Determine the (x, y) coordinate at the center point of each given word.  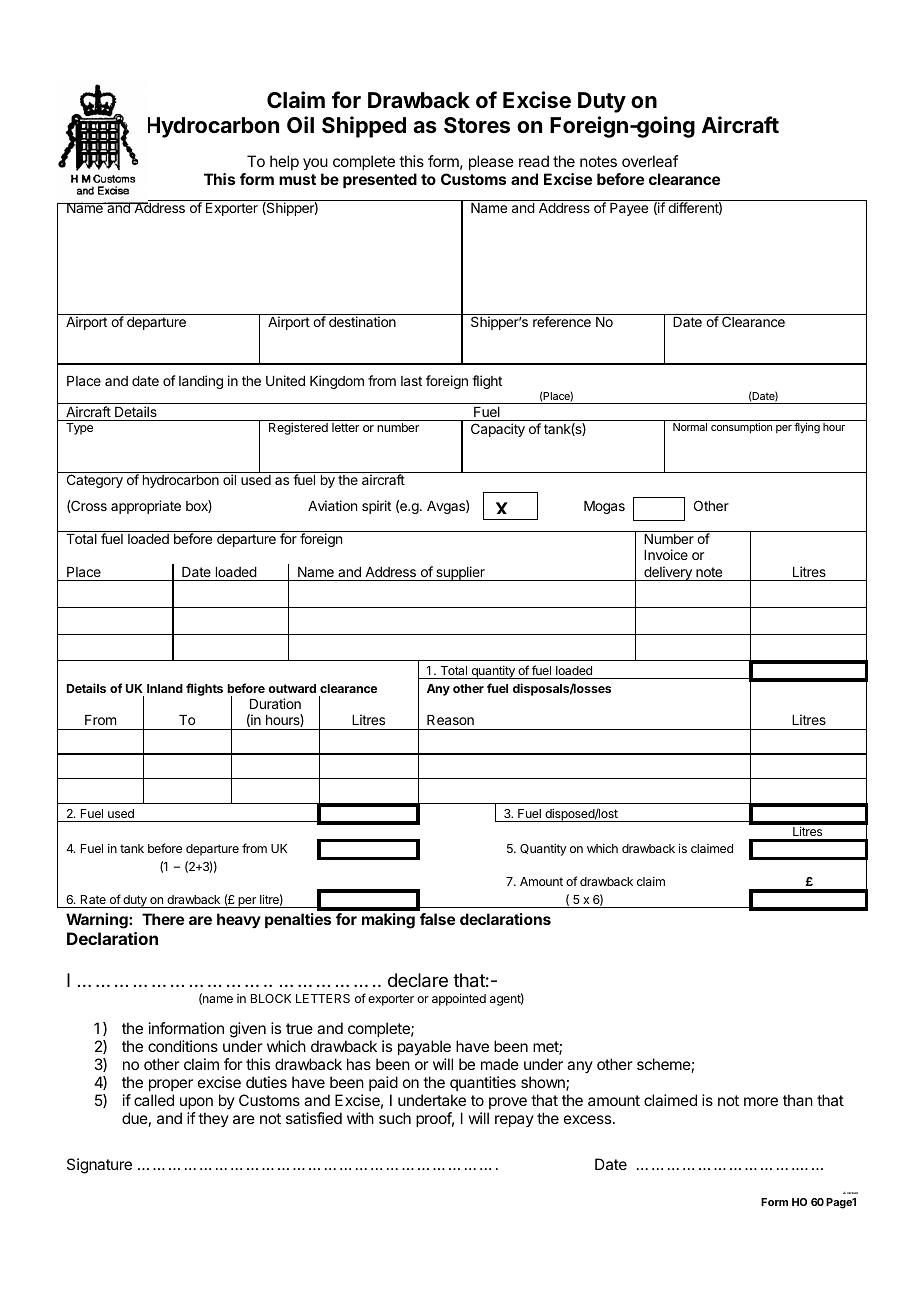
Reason (450, 720)
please (491, 162)
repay (514, 1121)
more (761, 1101)
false (437, 919)
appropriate (146, 507)
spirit (376, 507)
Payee (629, 209)
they (213, 1119)
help (284, 162)
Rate (93, 899)
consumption (741, 428)
